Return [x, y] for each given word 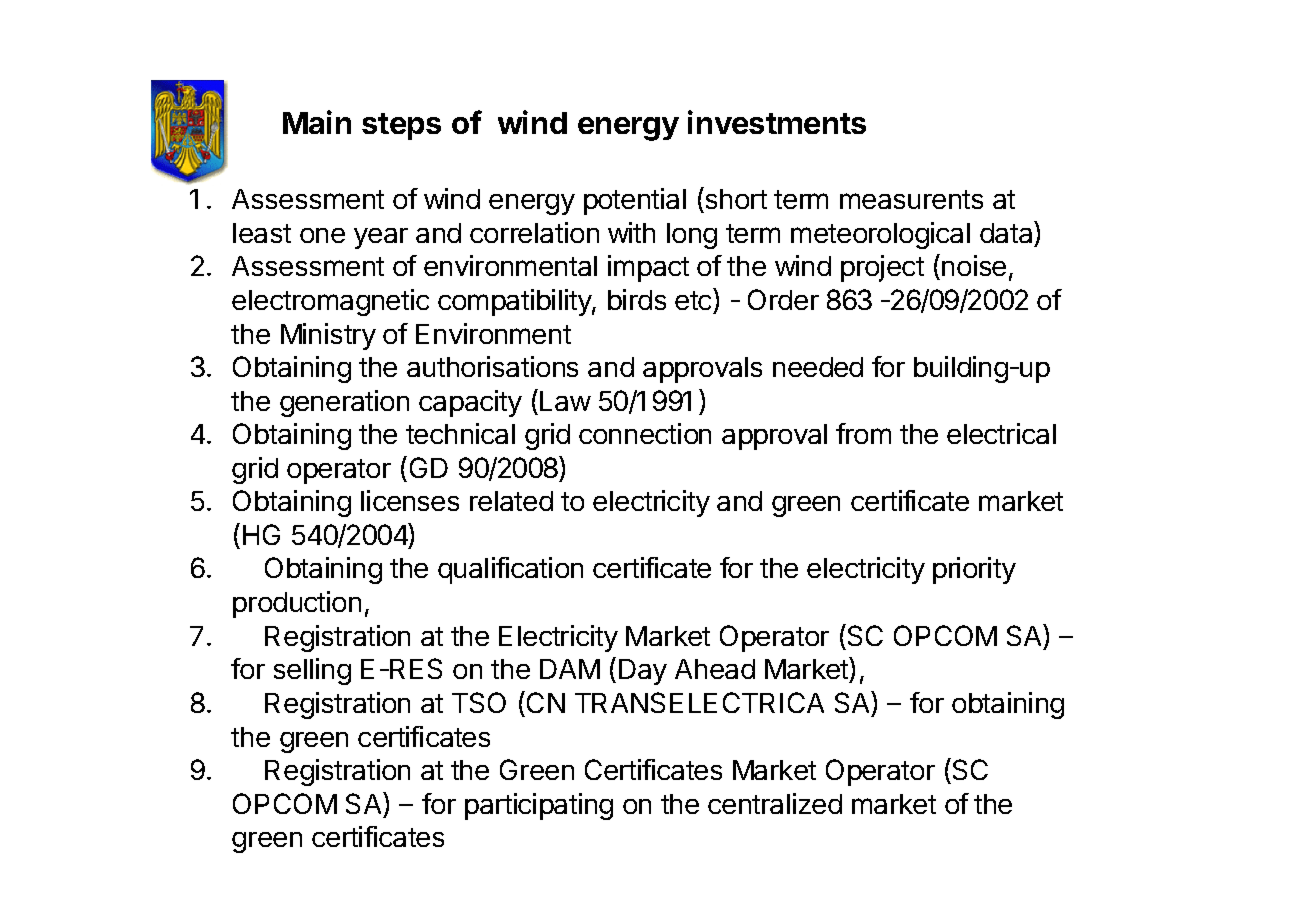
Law [565, 401]
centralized [775, 803]
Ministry [328, 336]
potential [635, 201]
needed [818, 367]
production [297, 604]
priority [974, 570]
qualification [510, 570]
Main [317, 122]
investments [777, 122]
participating [539, 806]
